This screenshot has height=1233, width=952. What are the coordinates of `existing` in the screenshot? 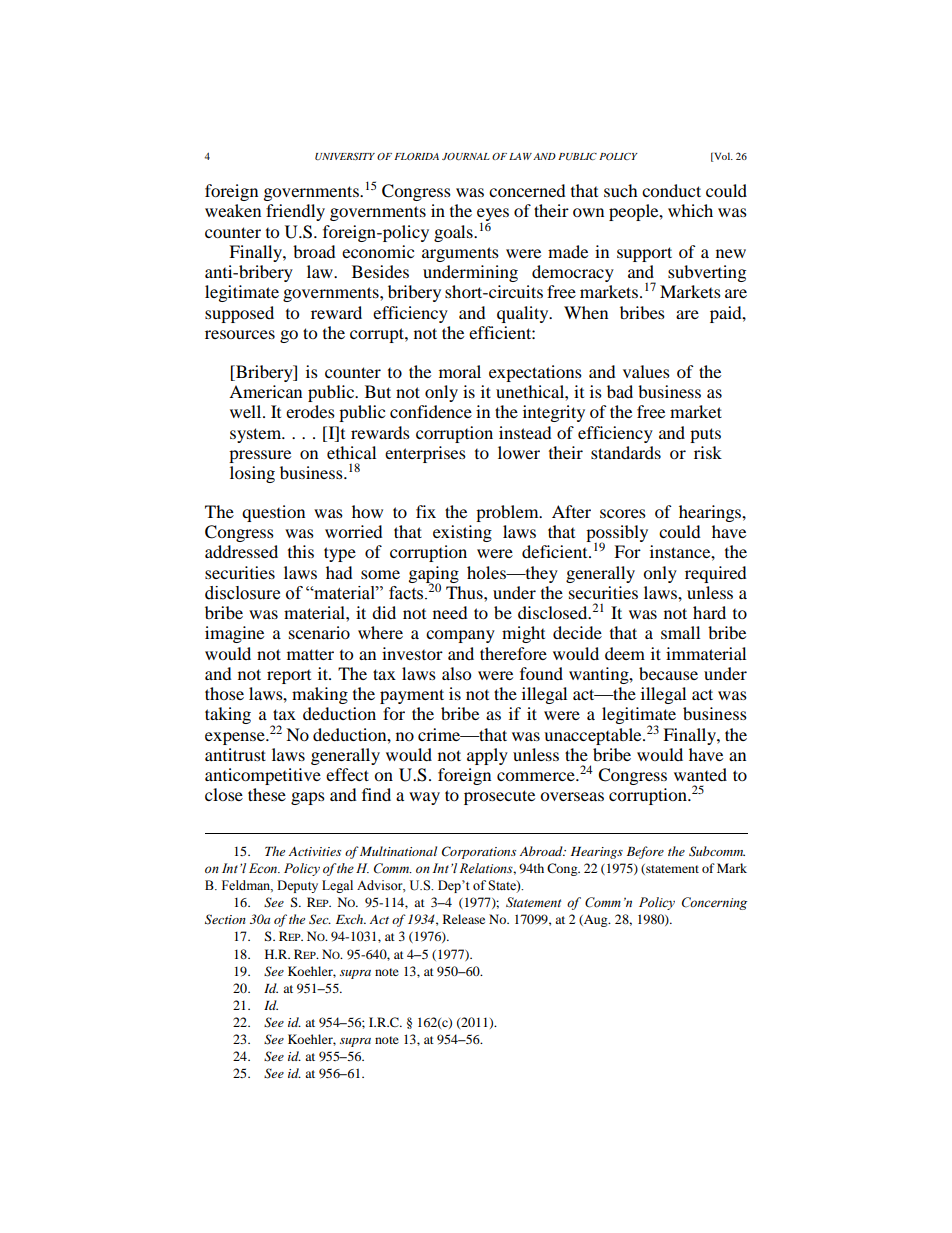 It's located at (462, 533).
